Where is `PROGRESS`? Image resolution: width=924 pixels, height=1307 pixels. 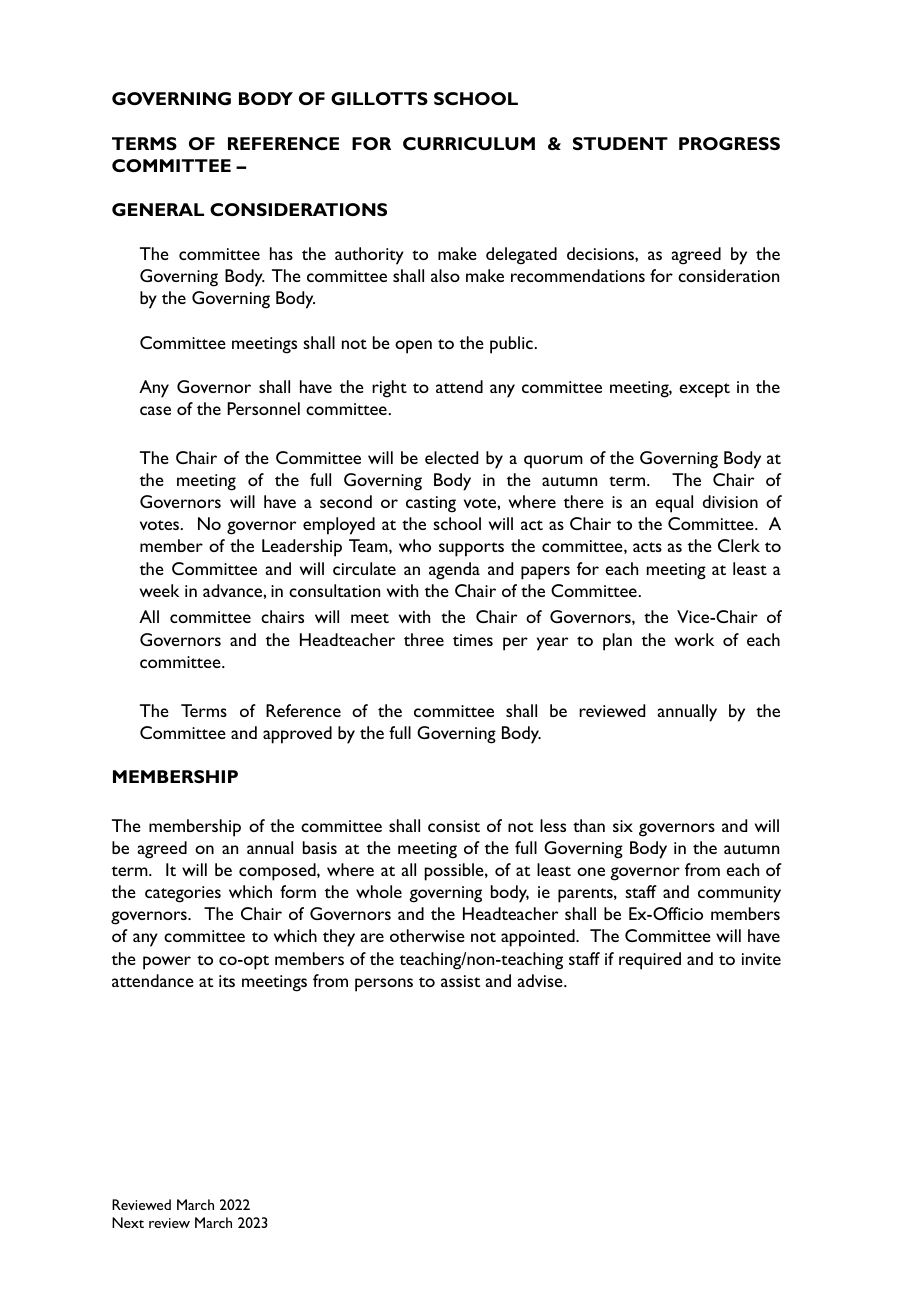
PROGRESS is located at coordinates (729, 143).
